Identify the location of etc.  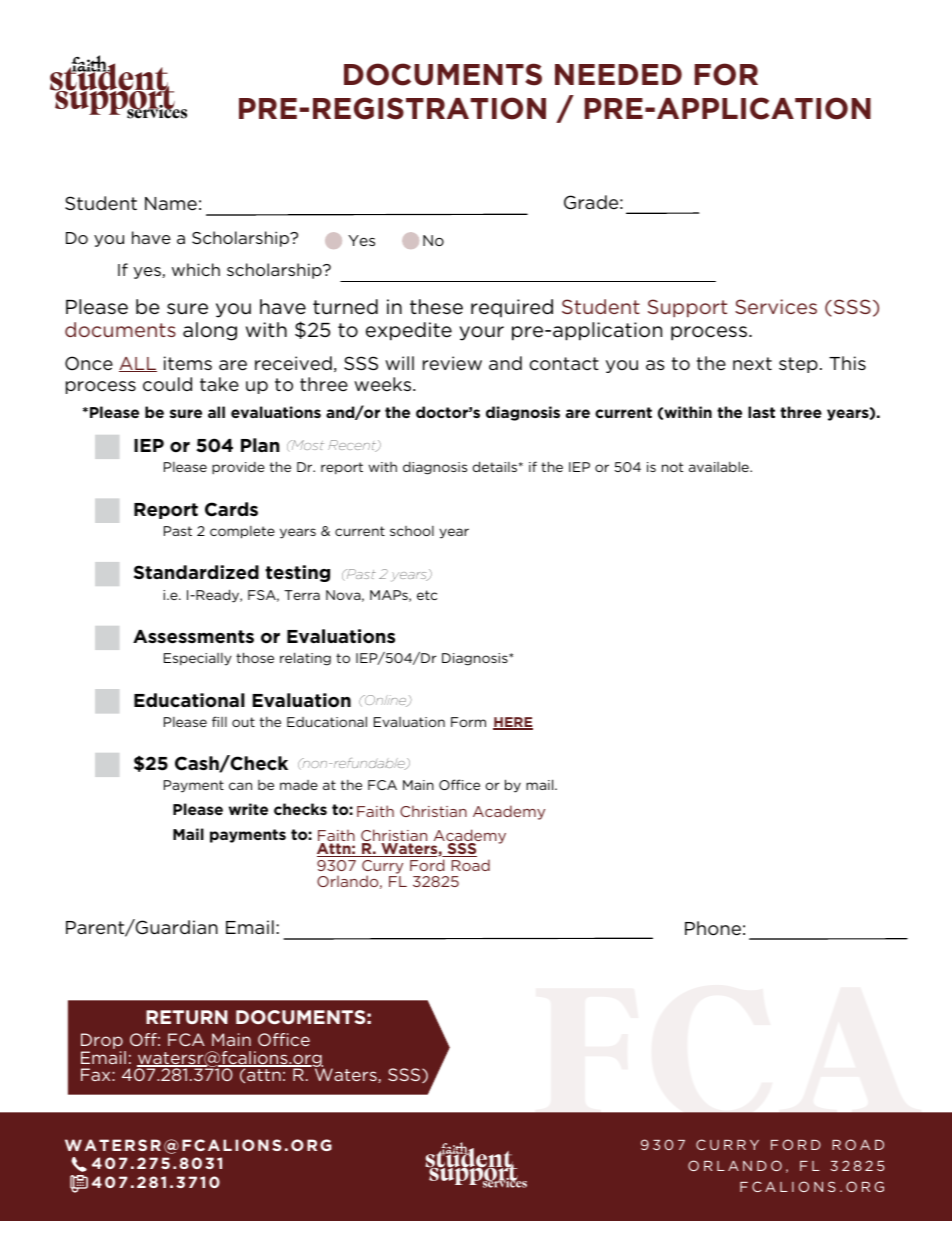
(427, 595).
